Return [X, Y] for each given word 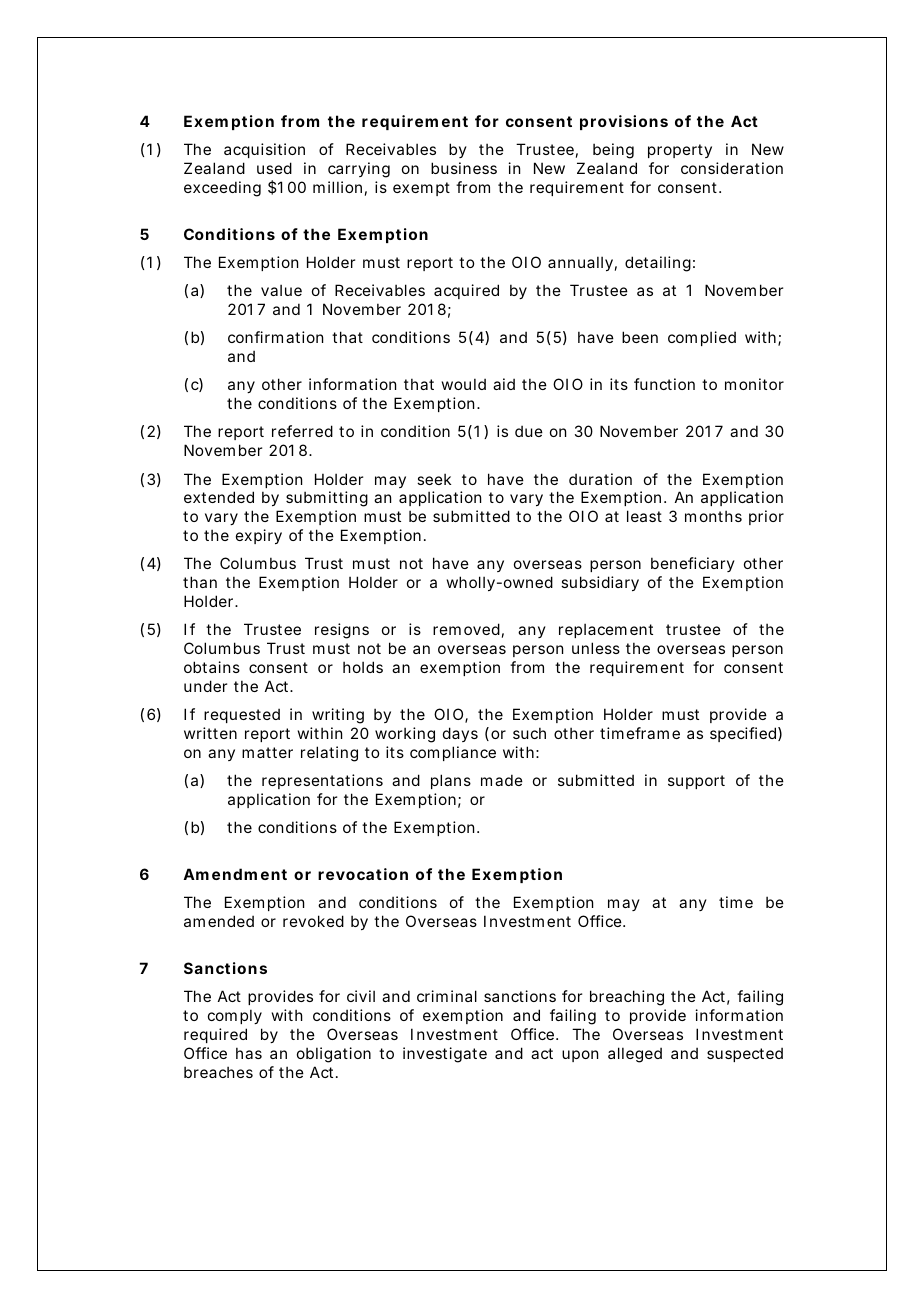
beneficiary [693, 564]
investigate [445, 1055]
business [464, 168]
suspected [745, 1054]
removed [466, 629]
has [249, 1053]
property [680, 151]
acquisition [264, 150]
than [200, 582]
